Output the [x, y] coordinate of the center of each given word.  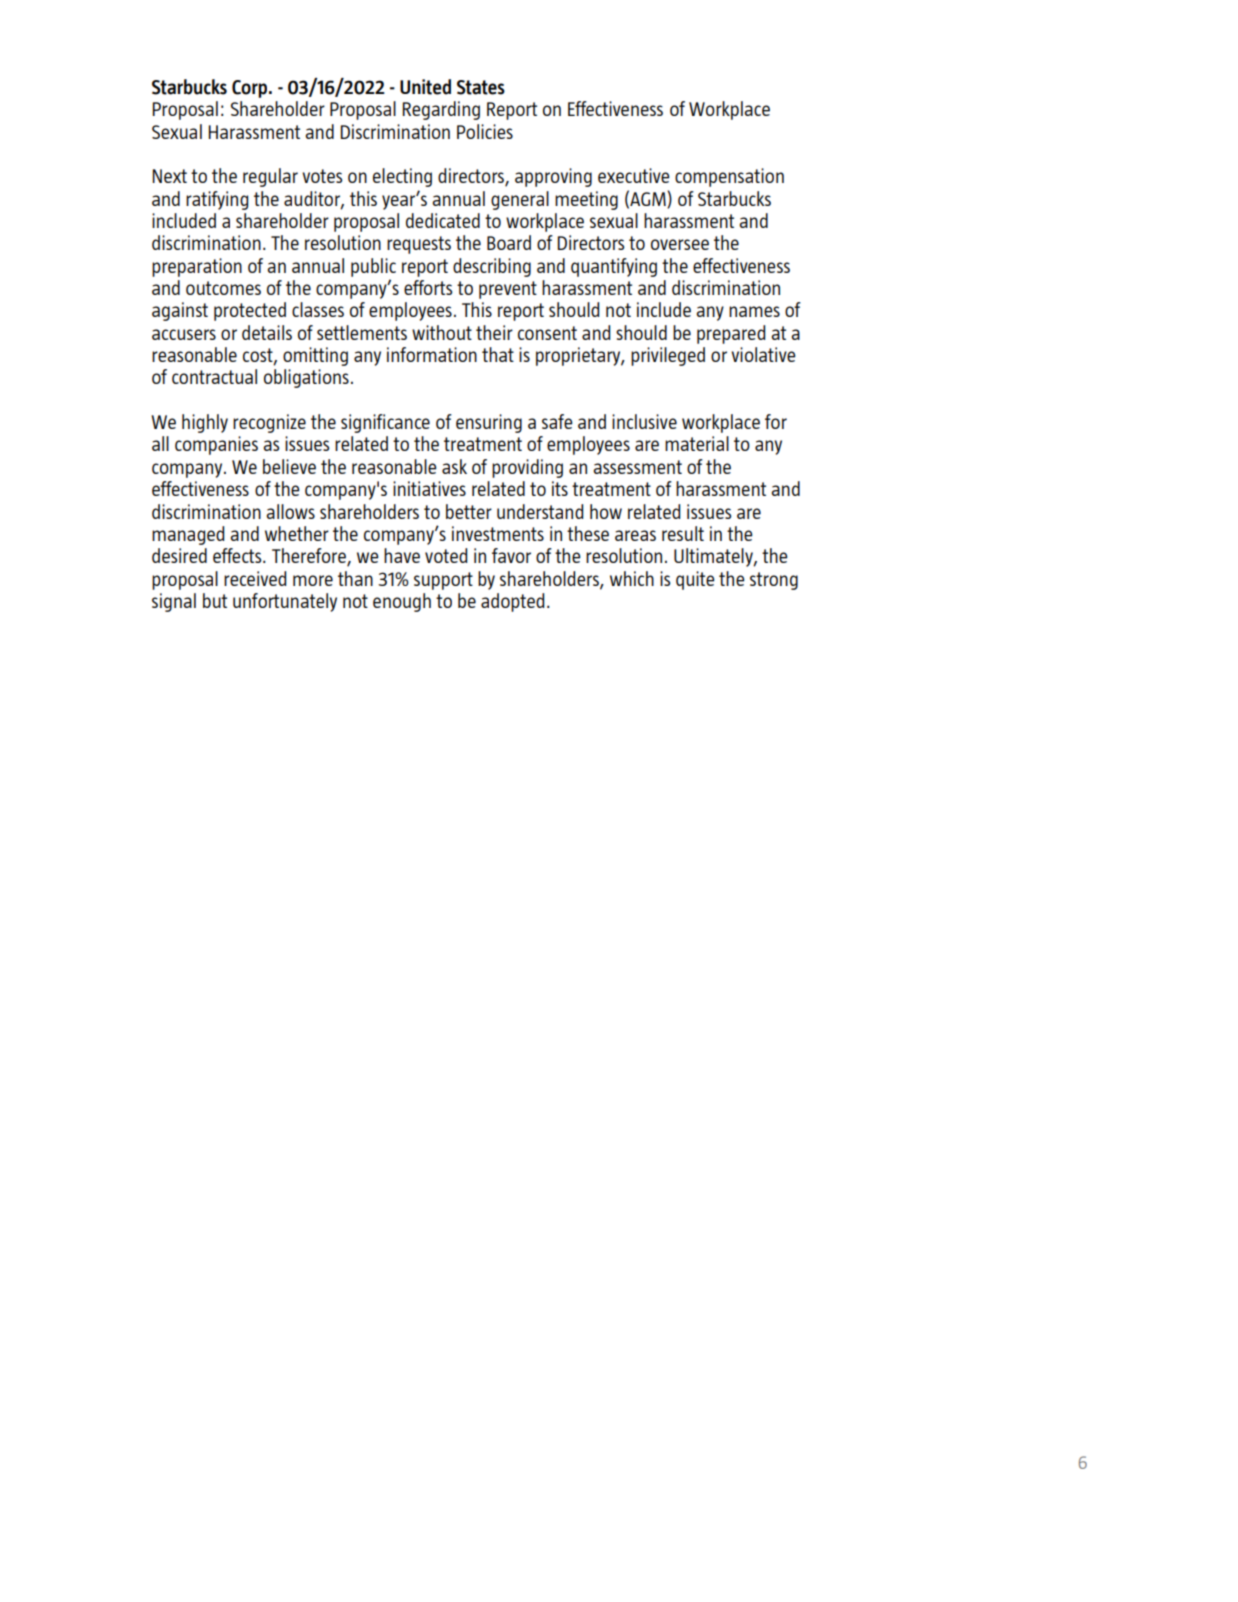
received [255, 578]
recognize [269, 423]
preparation [197, 267]
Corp [251, 89]
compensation [729, 177]
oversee [680, 244]
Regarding [441, 110]
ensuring [489, 423]
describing [492, 267]
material [697, 443]
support [443, 581]
